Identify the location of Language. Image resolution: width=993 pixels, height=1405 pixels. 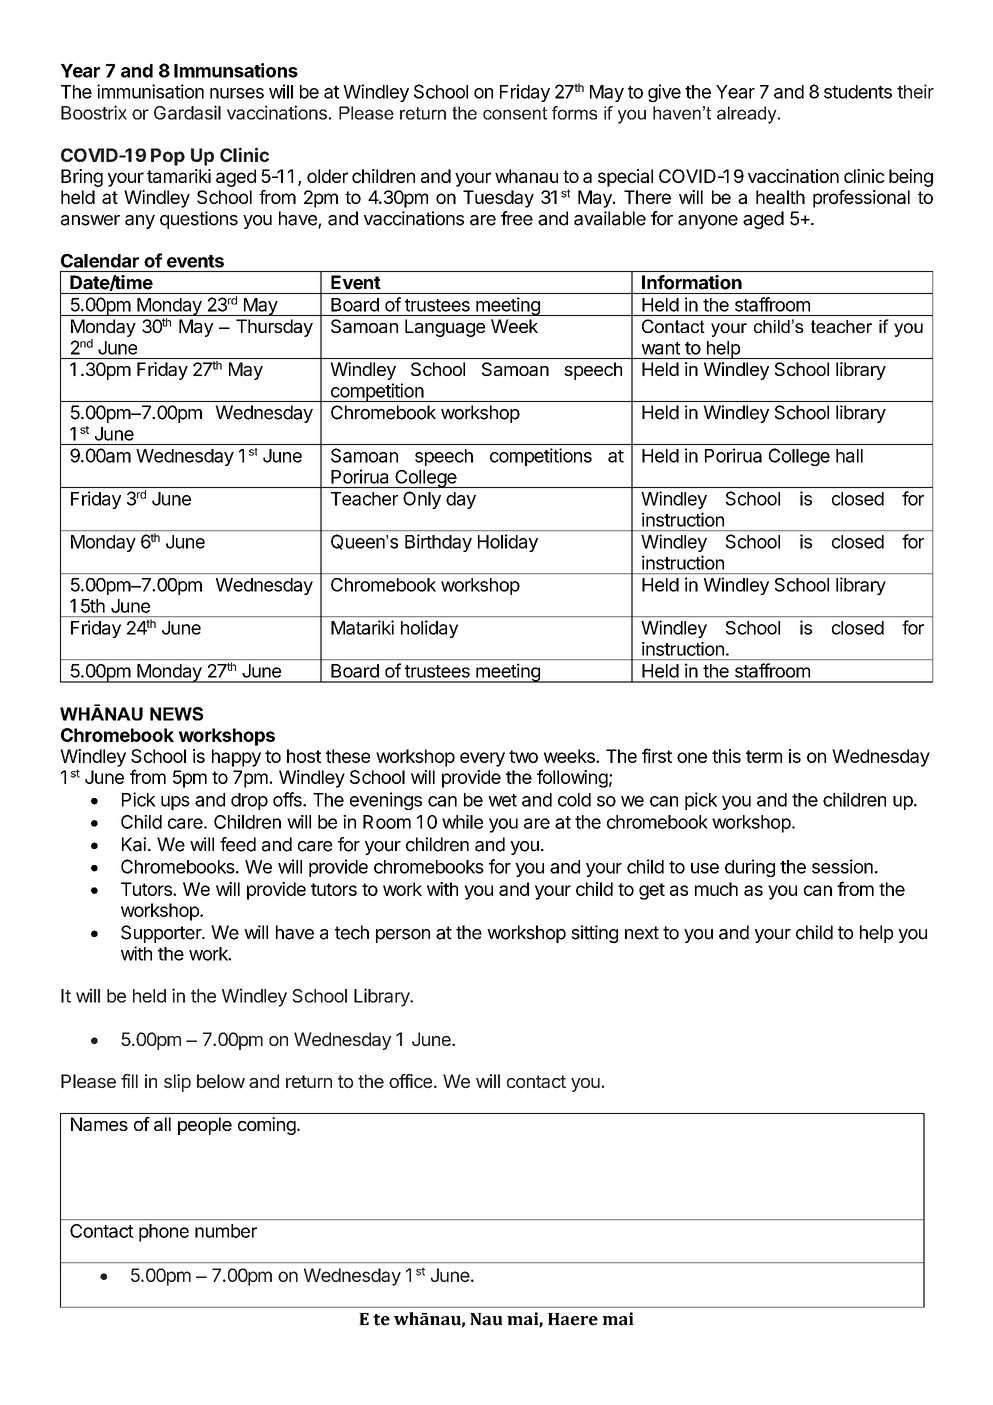
(445, 328).
